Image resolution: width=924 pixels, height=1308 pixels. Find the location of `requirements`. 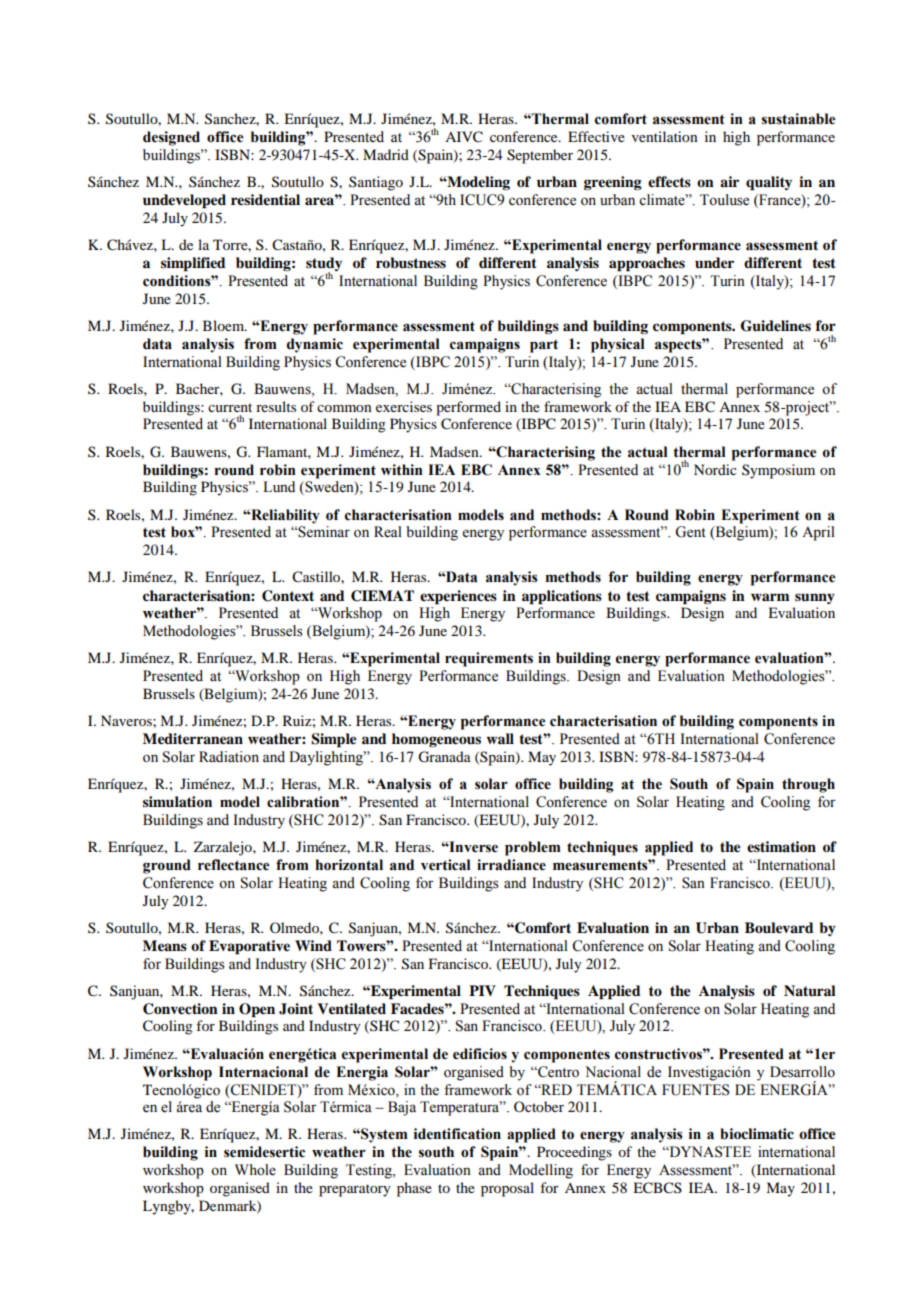

requirements is located at coordinates (489, 659).
